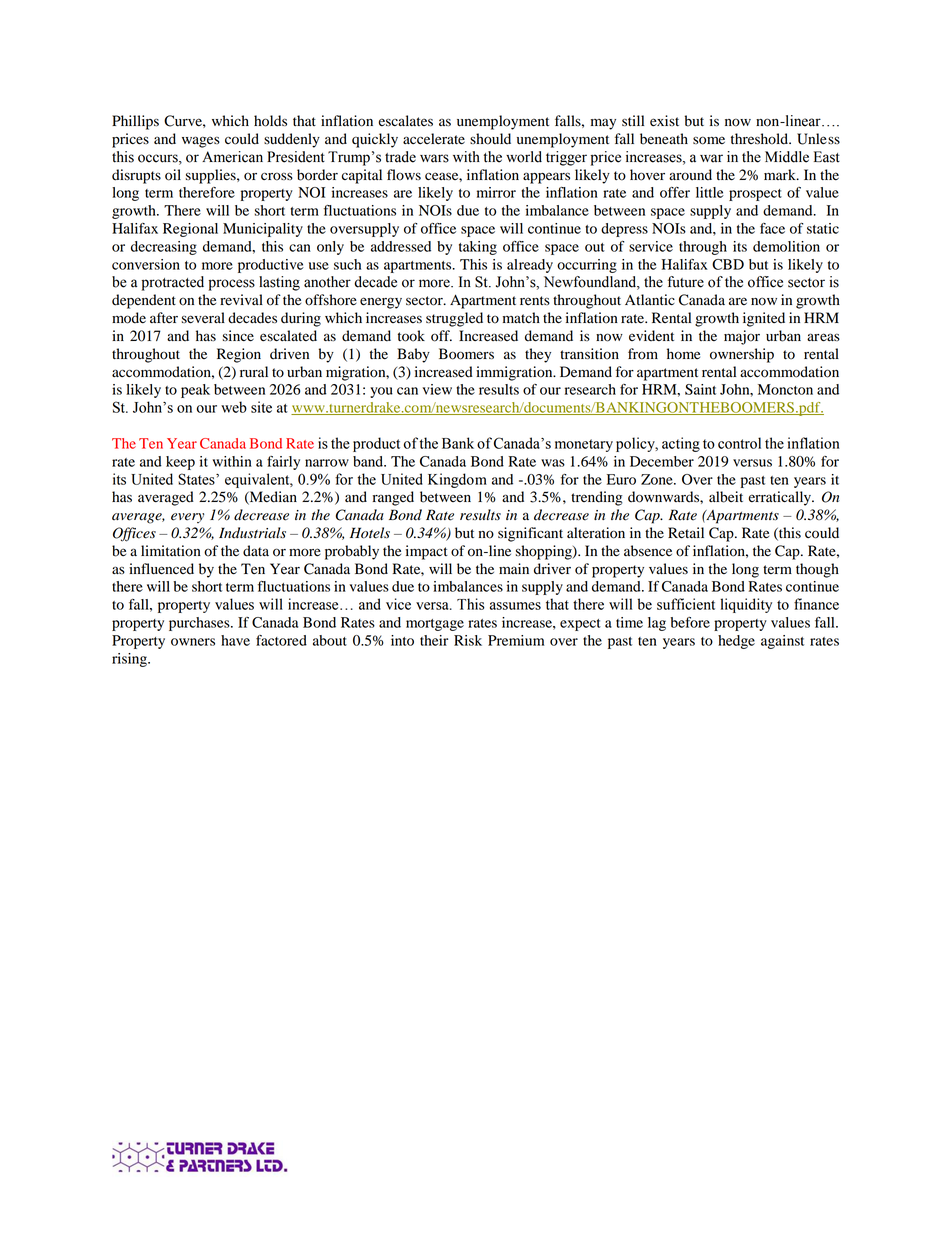  Describe the element at coordinates (785, 389) in the image. I see `Moncton` at that location.
